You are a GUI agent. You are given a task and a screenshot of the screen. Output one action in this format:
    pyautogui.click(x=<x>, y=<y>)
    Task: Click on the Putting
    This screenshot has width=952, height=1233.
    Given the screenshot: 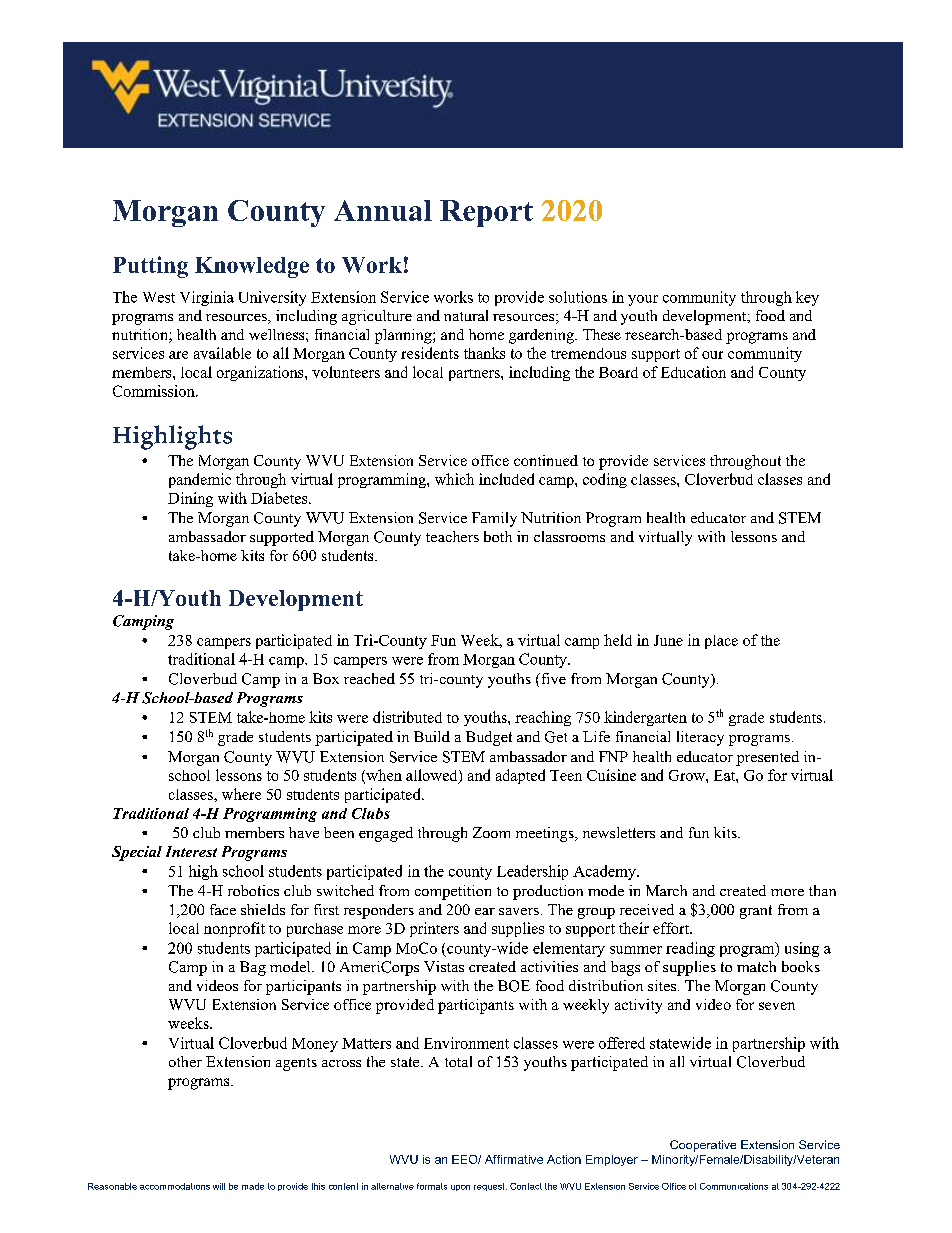 What is the action you would take?
    pyautogui.click(x=150, y=267)
